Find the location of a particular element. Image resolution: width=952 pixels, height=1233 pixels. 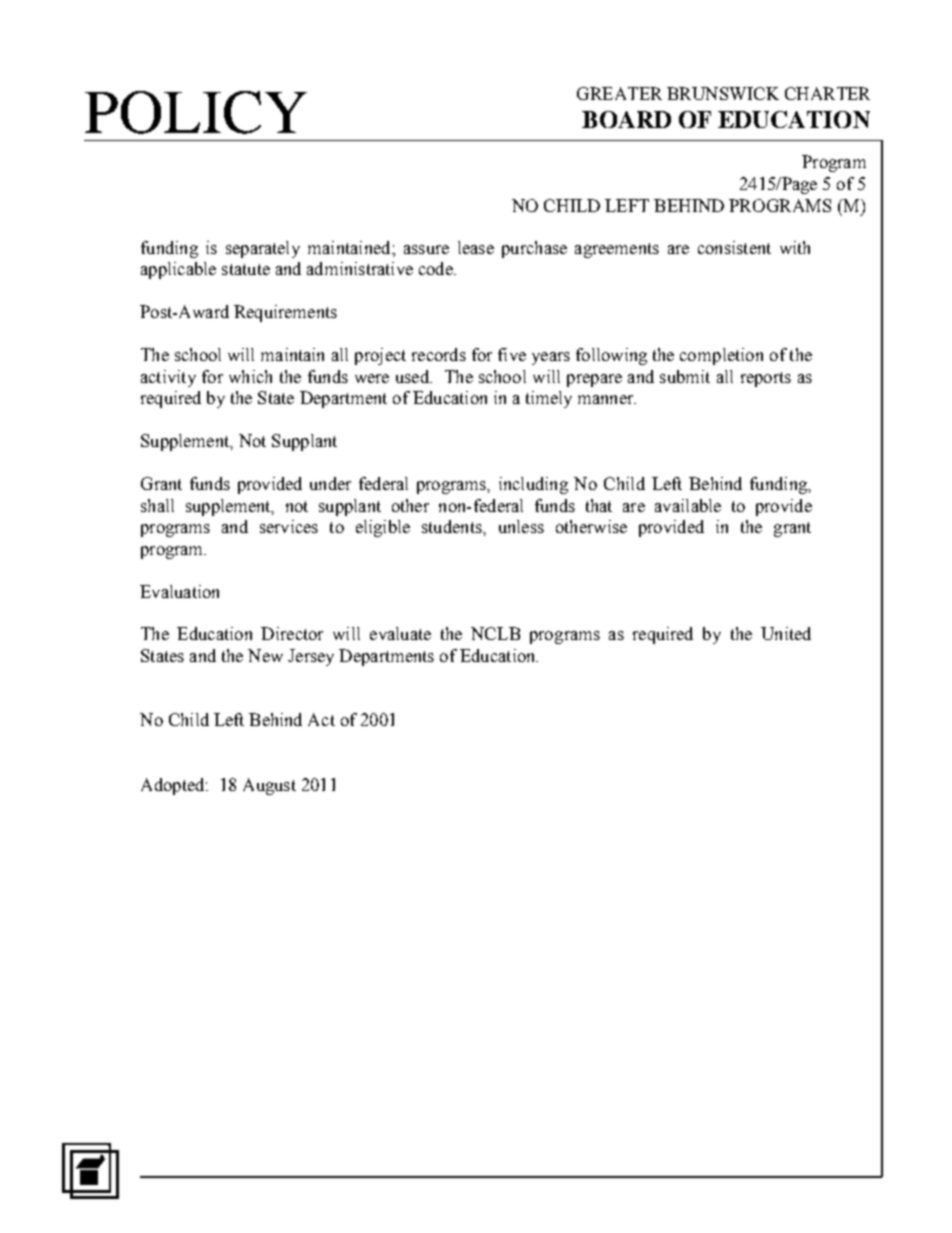

United is located at coordinates (786, 633).
